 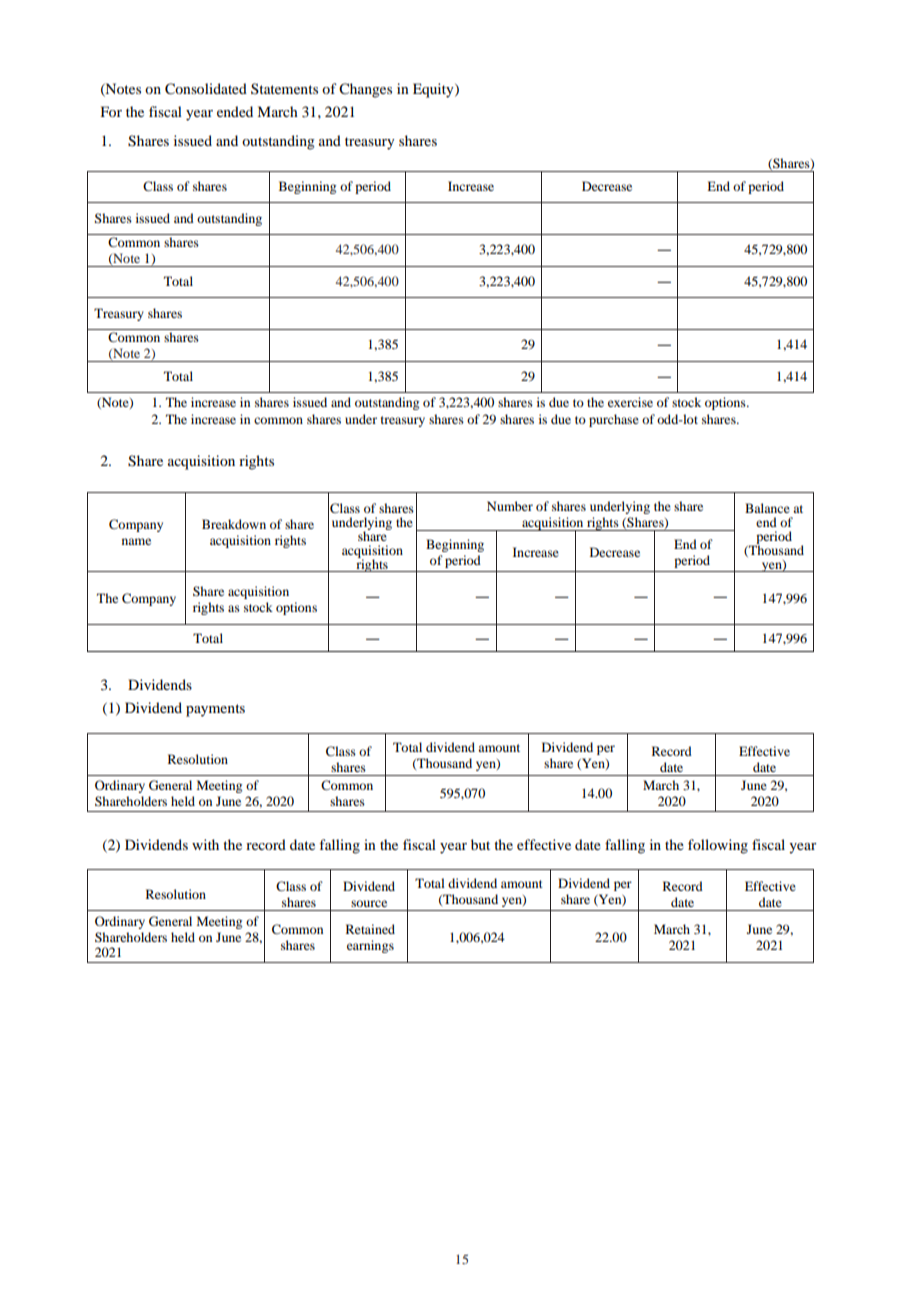 What do you see at coordinates (630, 402) in the screenshot?
I see `exercise` at bounding box center [630, 402].
